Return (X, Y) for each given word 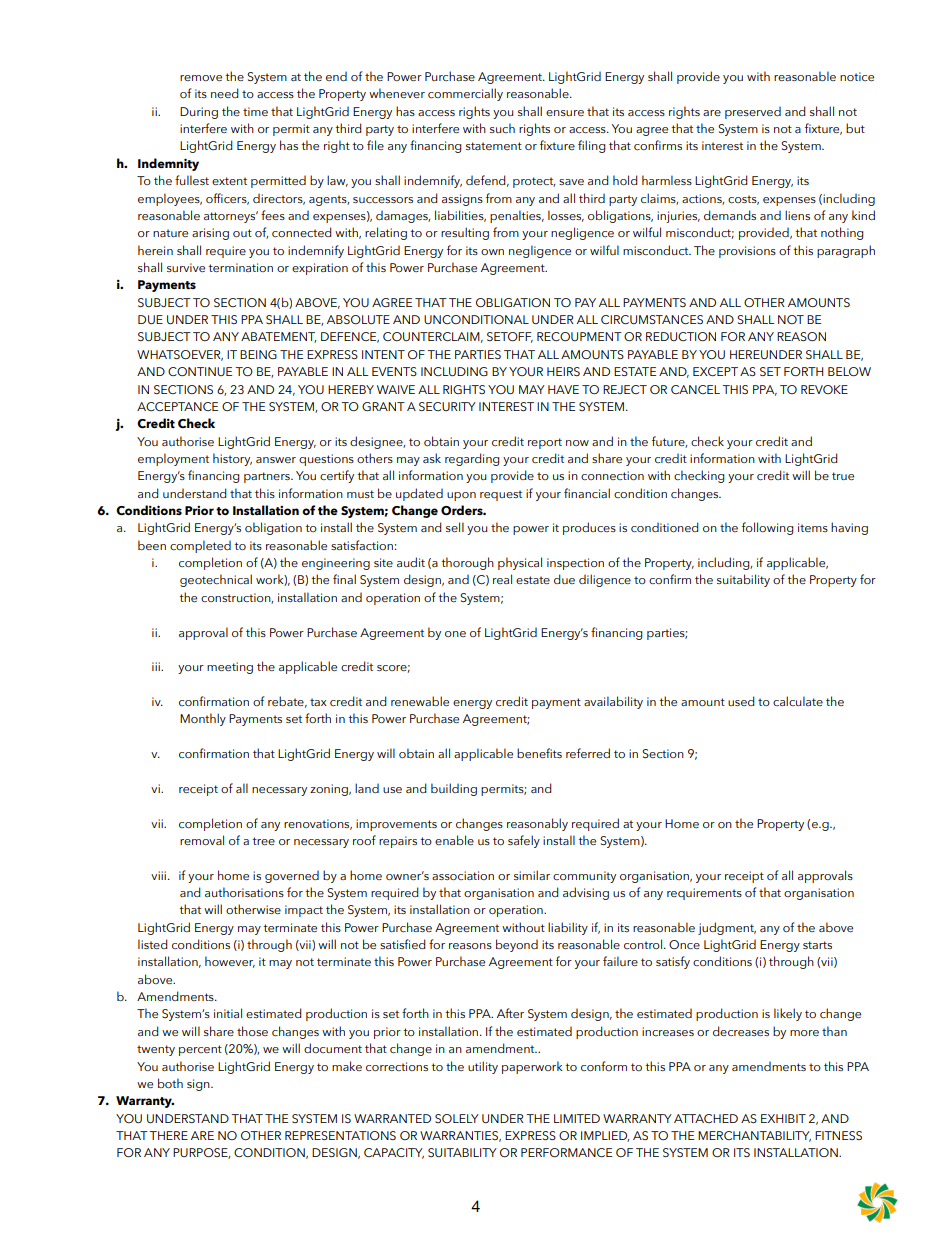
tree (263, 841)
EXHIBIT (783, 1118)
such (502, 128)
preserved (753, 112)
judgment (727, 928)
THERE (168, 1135)
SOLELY (457, 1118)
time (255, 111)
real (502, 579)
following (768, 528)
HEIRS (563, 371)
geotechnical (216, 580)
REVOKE (824, 389)
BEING (258, 354)
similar (532, 875)
